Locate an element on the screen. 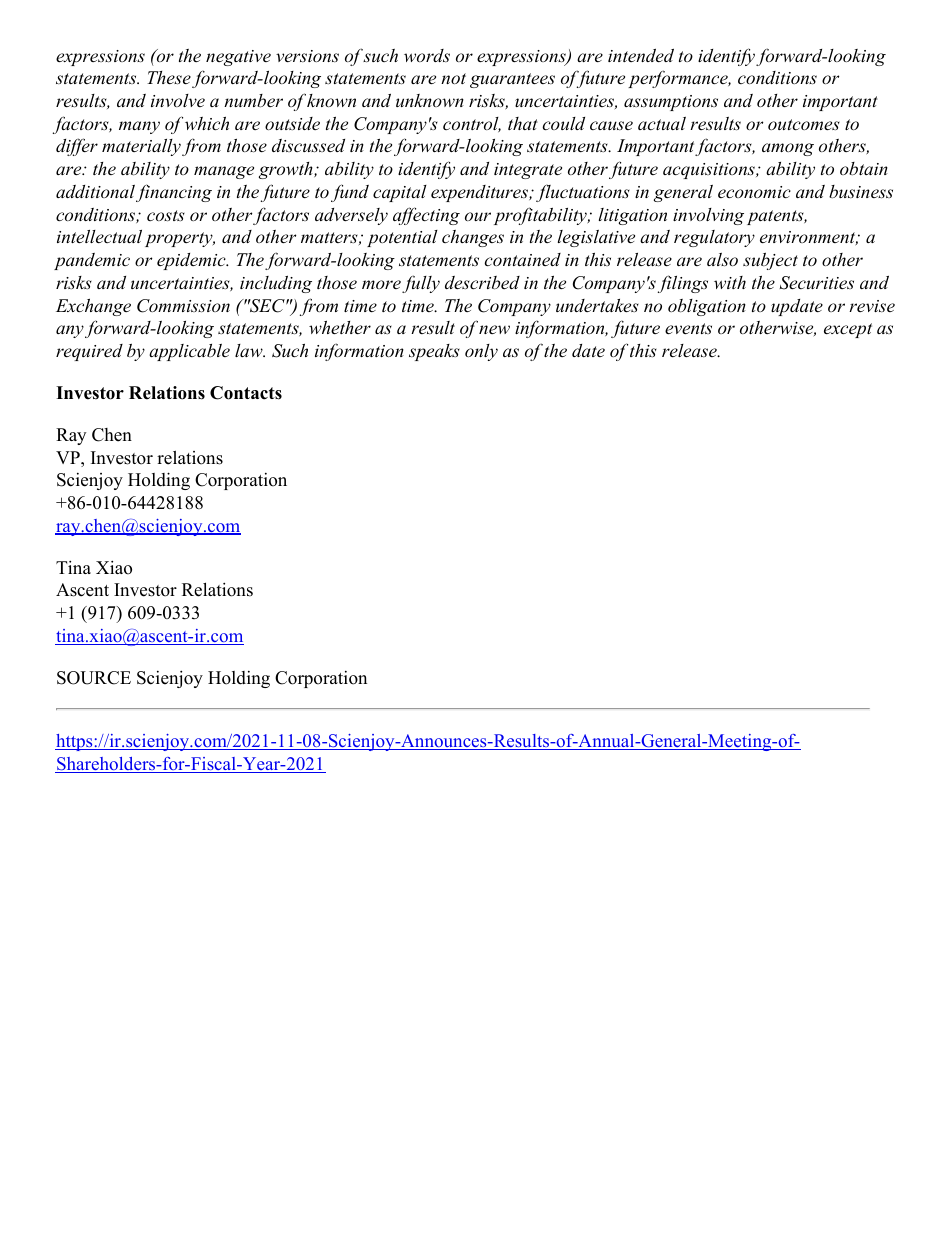 This screenshot has width=952, height=1233. epidemic is located at coordinates (192, 261).
